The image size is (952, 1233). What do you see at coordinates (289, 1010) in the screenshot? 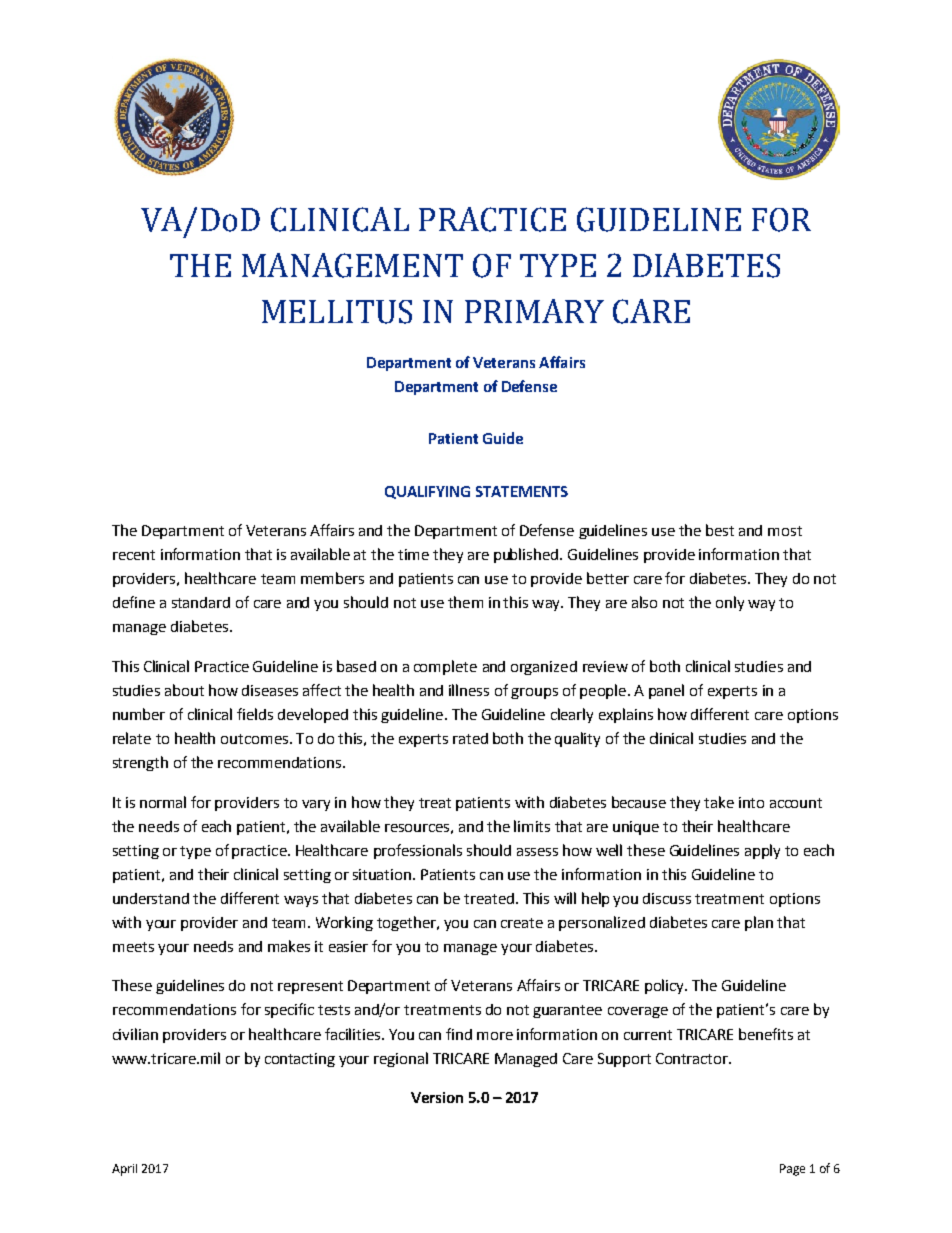
I see `specific` at bounding box center [289, 1010].
